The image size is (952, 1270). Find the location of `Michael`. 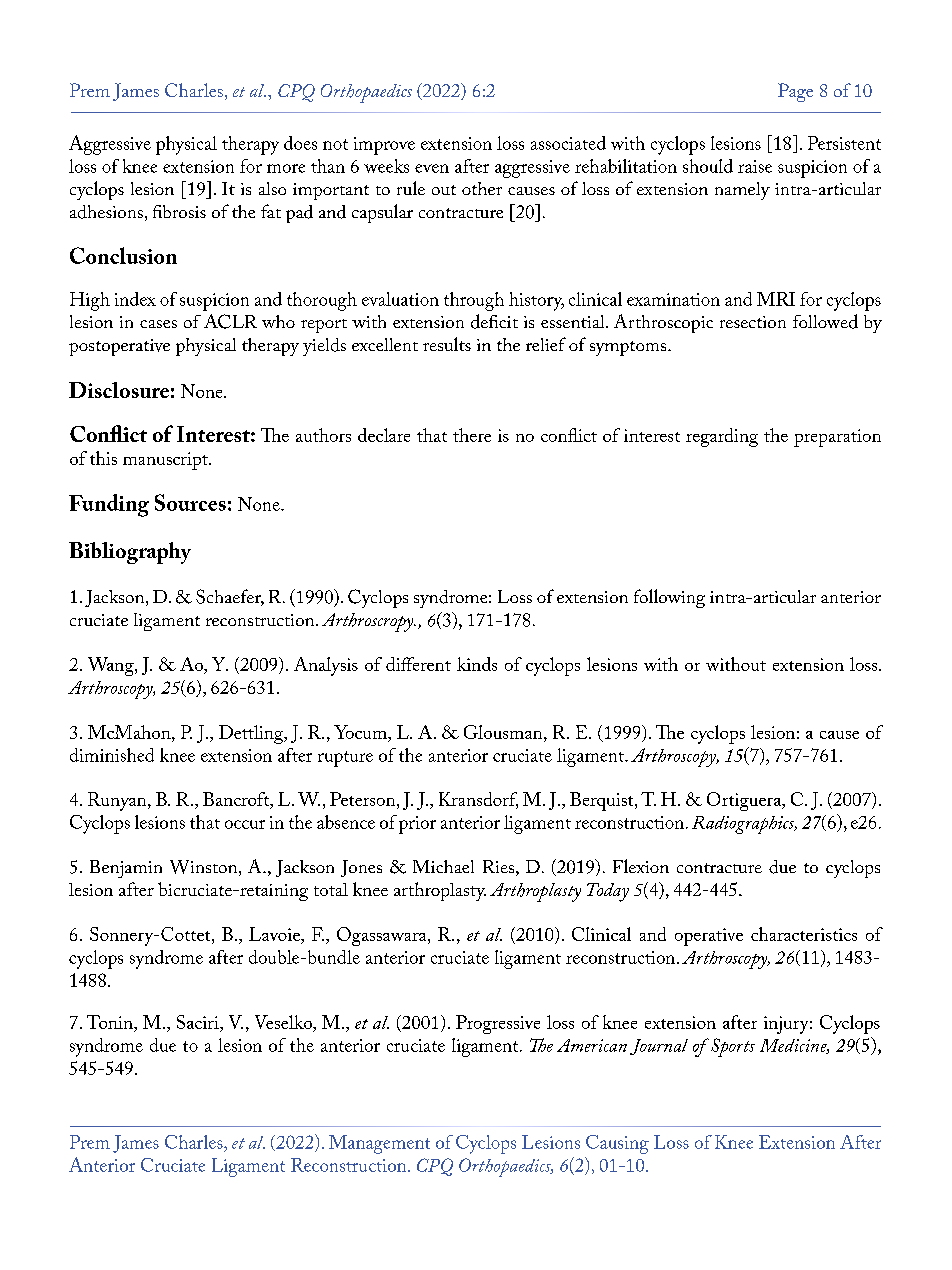

Michael is located at coordinates (443, 866).
